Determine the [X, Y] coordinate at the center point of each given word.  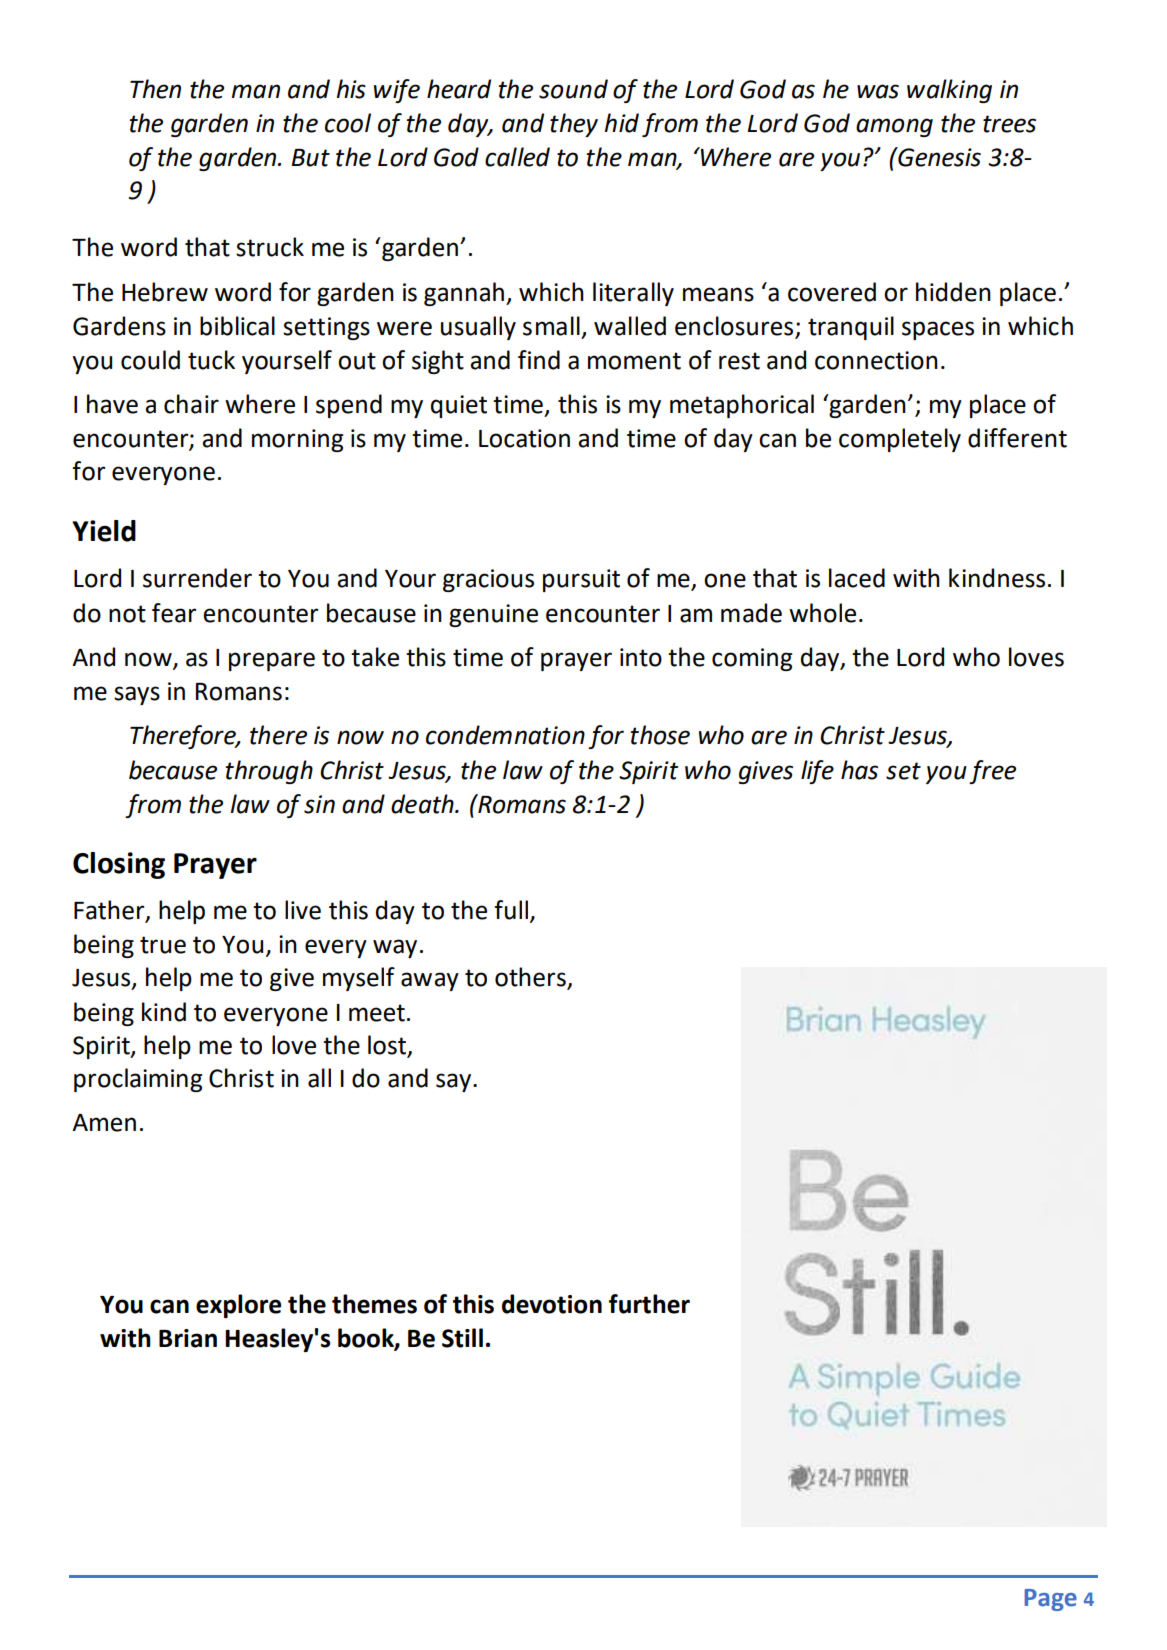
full [511, 910]
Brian [188, 1338]
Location [524, 438]
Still [462, 1338]
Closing [119, 865]
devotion [552, 1304]
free [992, 772]
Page [1051, 1600]
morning [297, 440]
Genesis [938, 157]
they [574, 125]
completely [900, 440]
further [649, 1304]
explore [238, 1306]
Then [155, 89]
